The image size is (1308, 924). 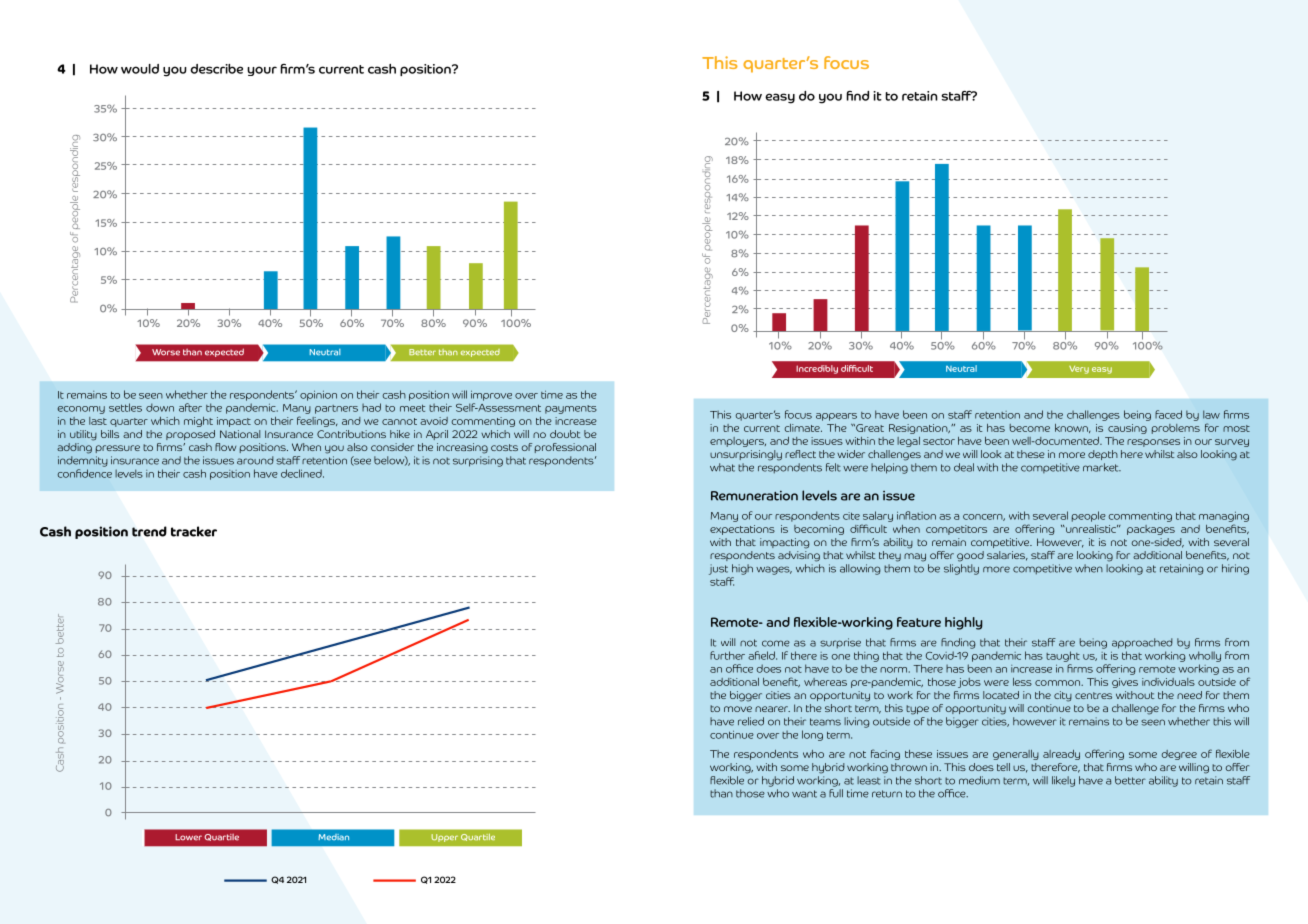 What do you see at coordinates (1168, 414) in the screenshot?
I see `faced` at bounding box center [1168, 414].
